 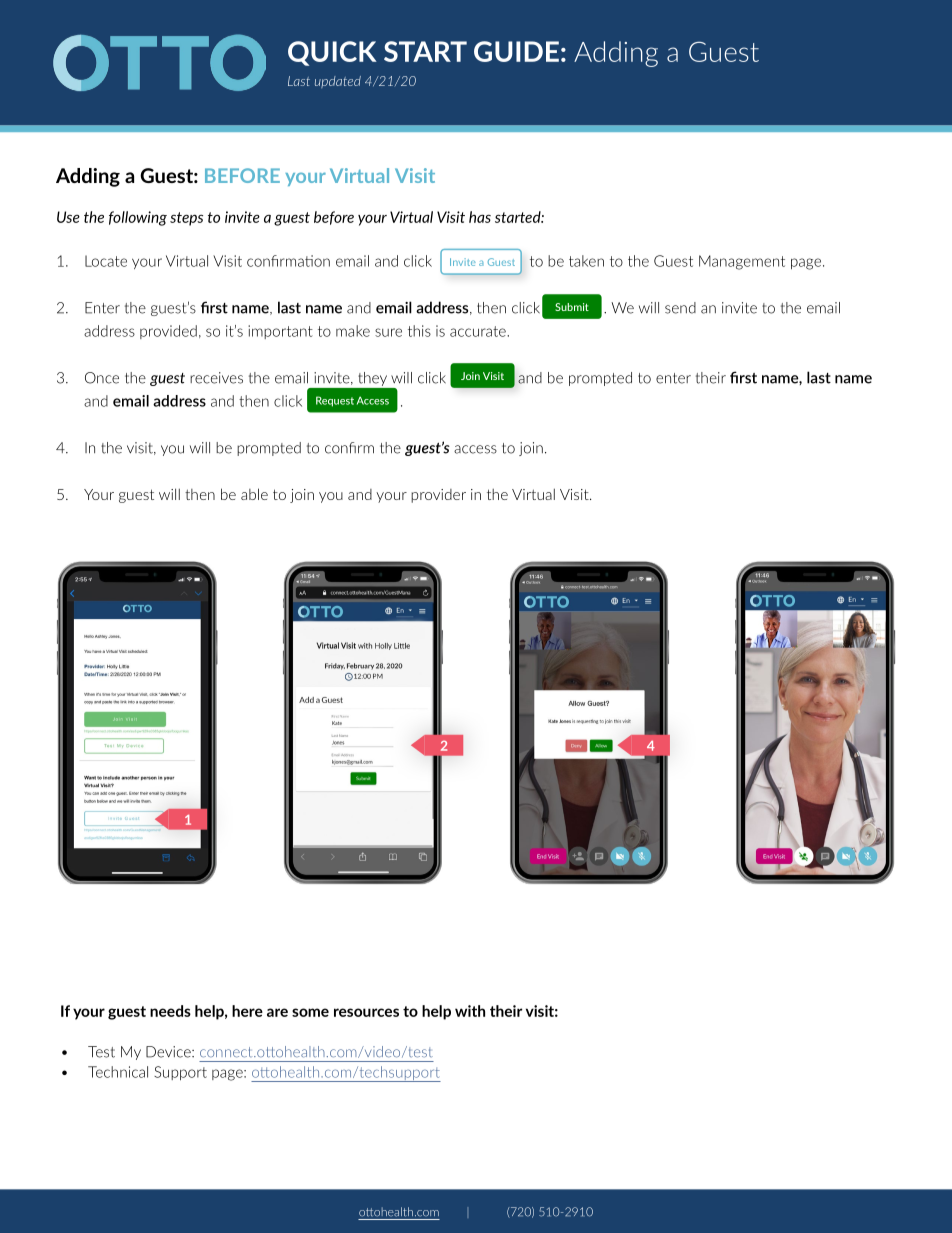 What do you see at coordinates (366, 1012) in the screenshot?
I see `resources` at bounding box center [366, 1012].
